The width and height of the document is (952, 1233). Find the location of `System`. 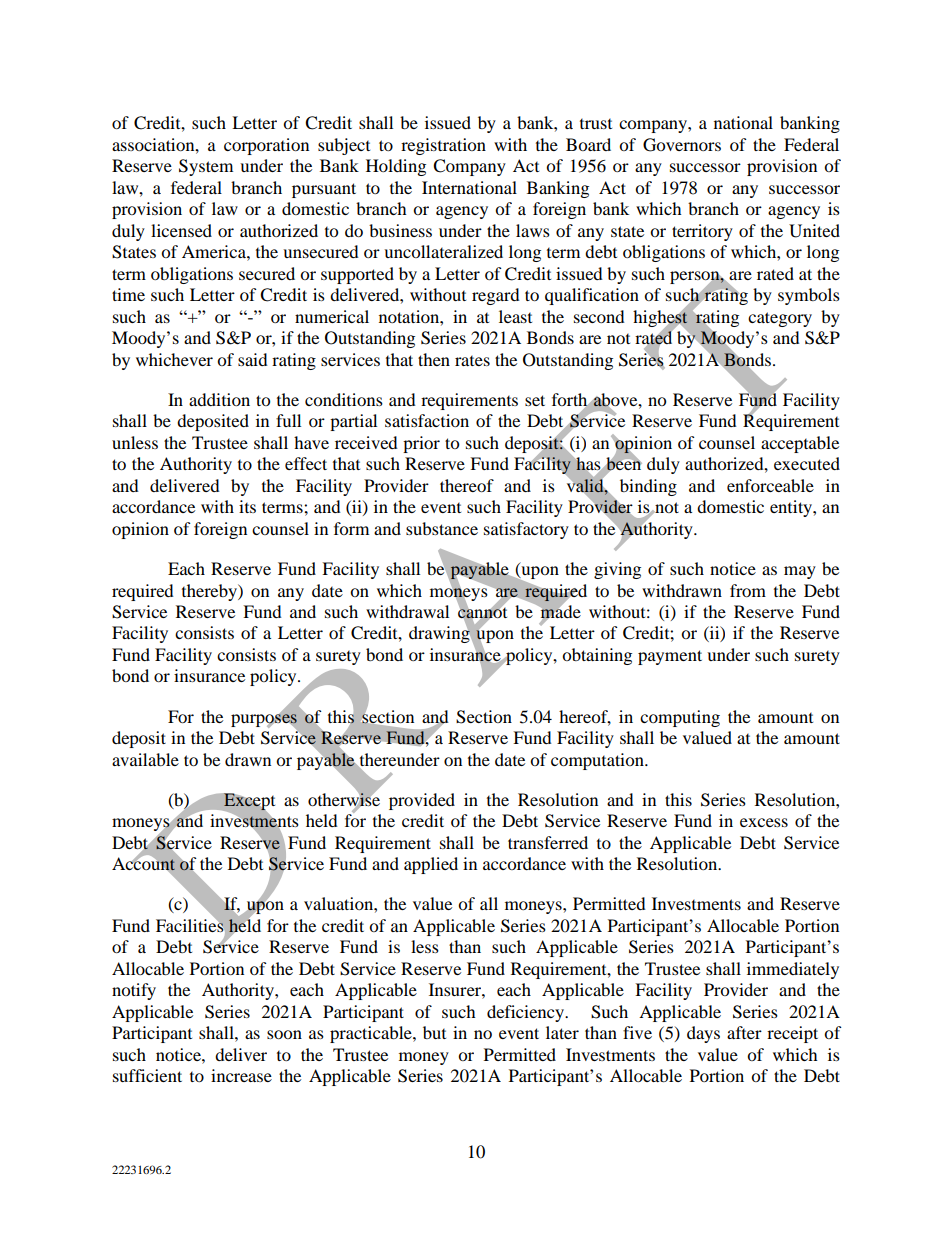

System is located at coordinates (206, 167).
